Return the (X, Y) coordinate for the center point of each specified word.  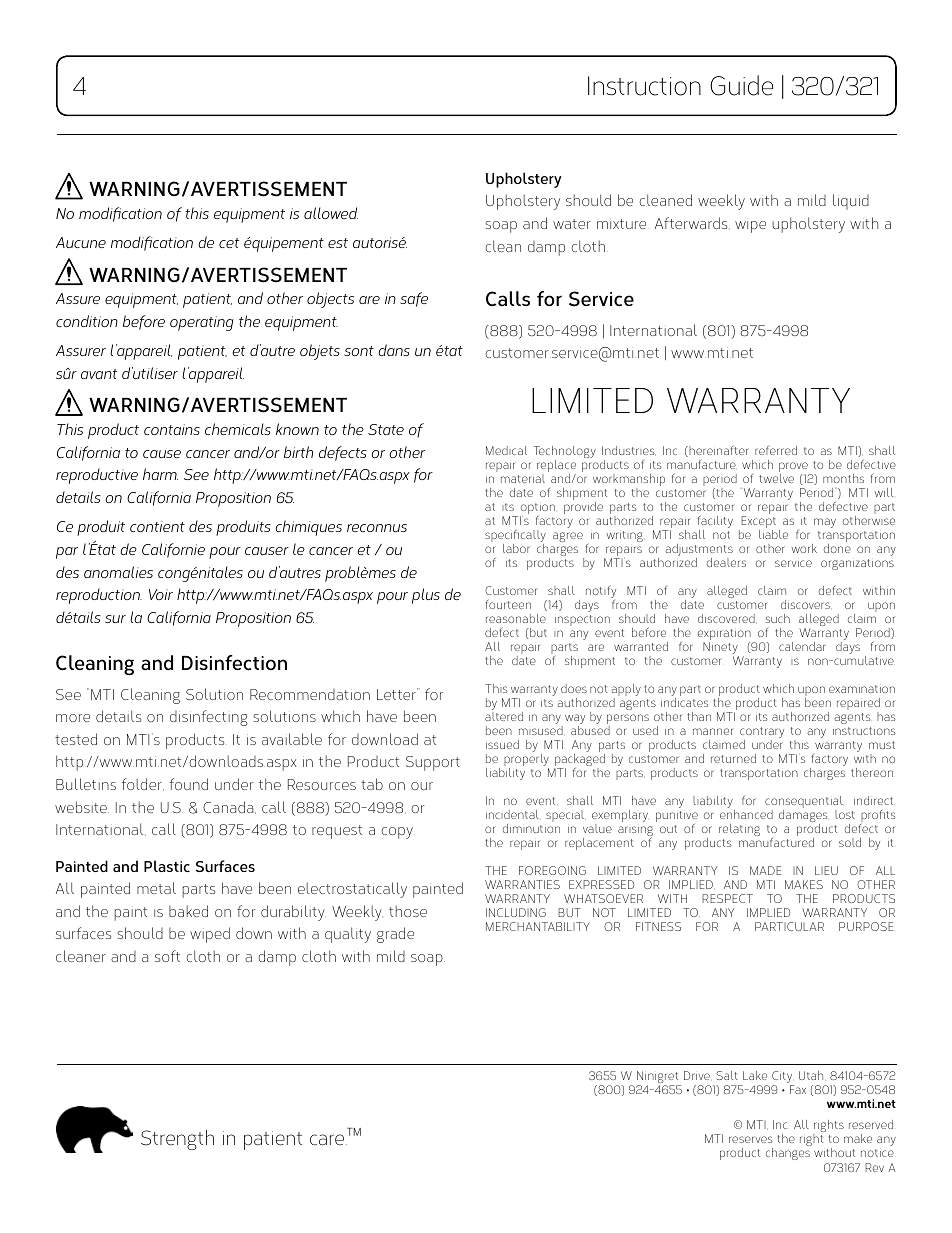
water (572, 224)
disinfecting (209, 718)
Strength (177, 1140)
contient (157, 526)
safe (414, 299)
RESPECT (727, 898)
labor (516, 548)
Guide (741, 85)
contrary (762, 734)
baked (188, 911)
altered (504, 716)
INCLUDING (516, 912)
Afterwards (692, 223)
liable (773, 534)
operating (202, 323)
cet (229, 243)
